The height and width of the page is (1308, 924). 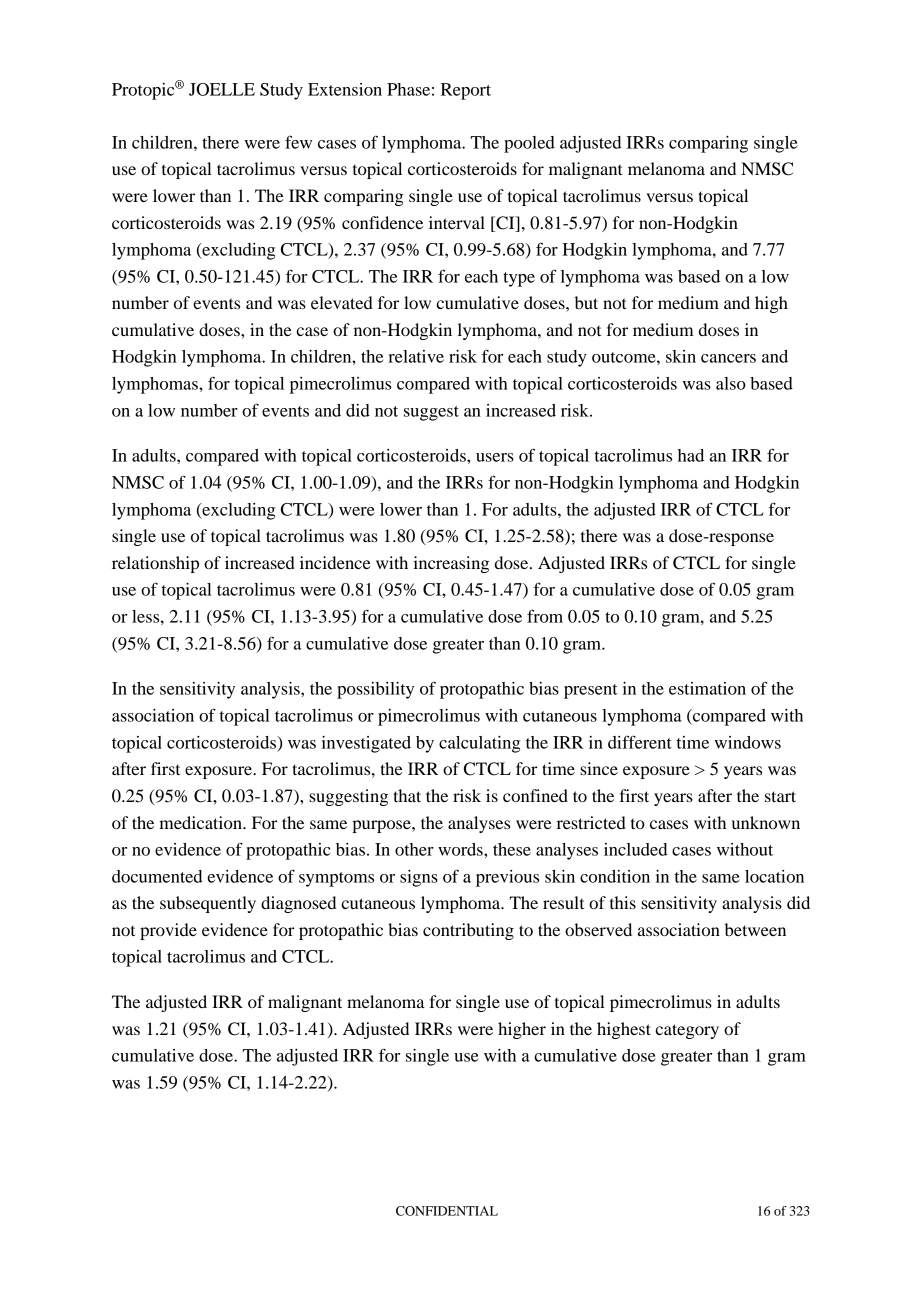 What do you see at coordinates (529, 144) in the page?
I see `pooled` at bounding box center [529, 144].
